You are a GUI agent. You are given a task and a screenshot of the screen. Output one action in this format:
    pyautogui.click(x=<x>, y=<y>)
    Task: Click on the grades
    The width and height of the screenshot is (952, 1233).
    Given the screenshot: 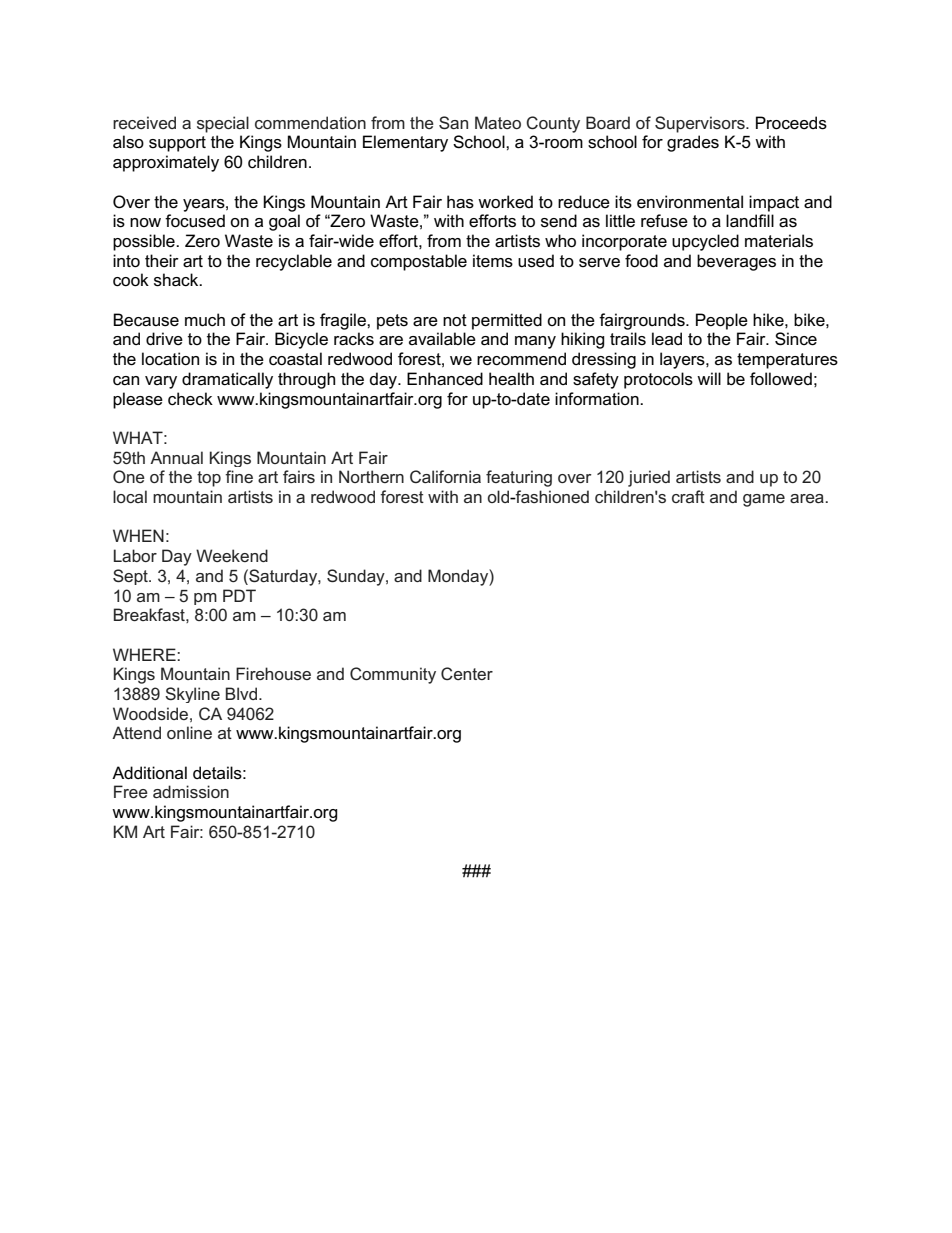 What is the action you would take?
    pyautogui.click(x=693, y=143)
